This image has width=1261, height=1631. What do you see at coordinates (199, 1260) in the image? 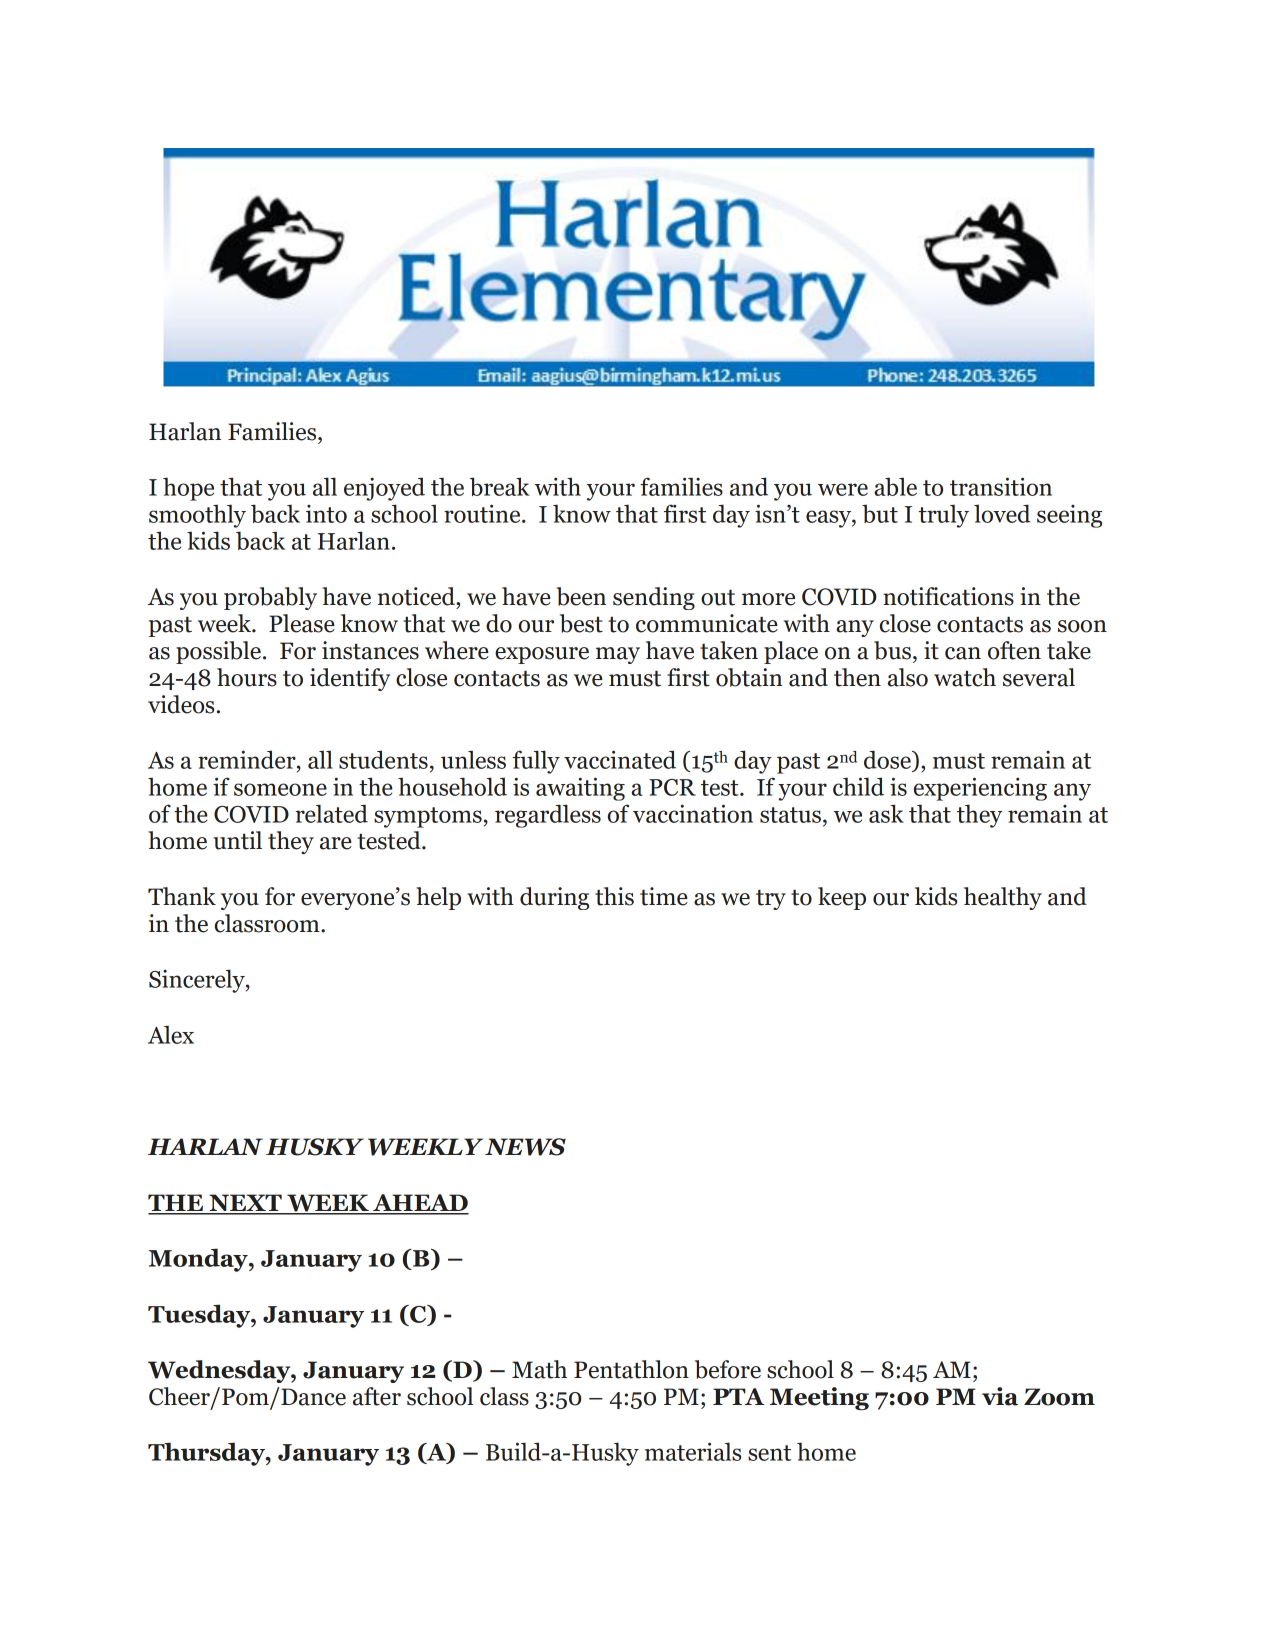
I see `Monday` at bounding box center [199, 1260].
